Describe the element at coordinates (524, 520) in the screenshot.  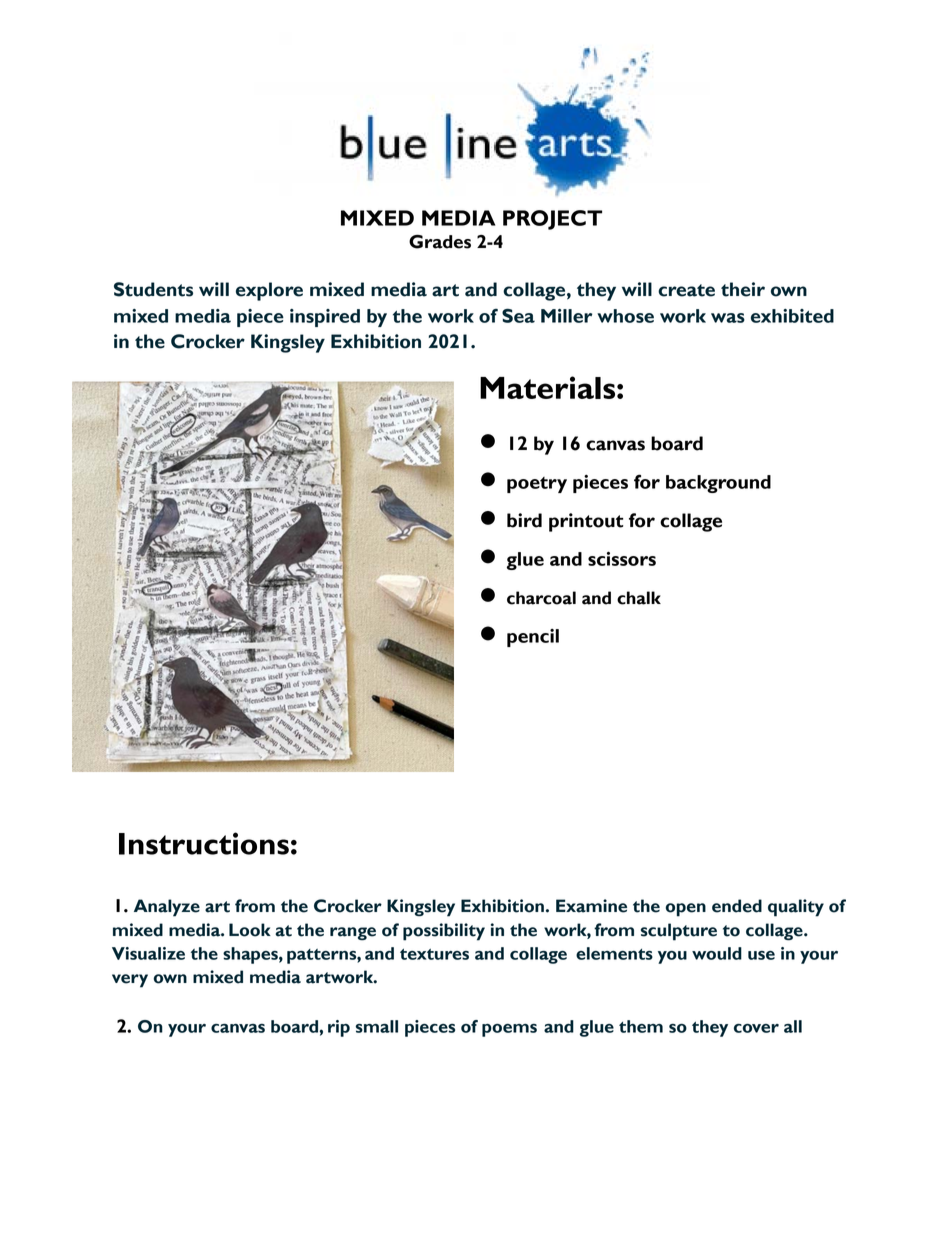
I see `bird` at that location.
